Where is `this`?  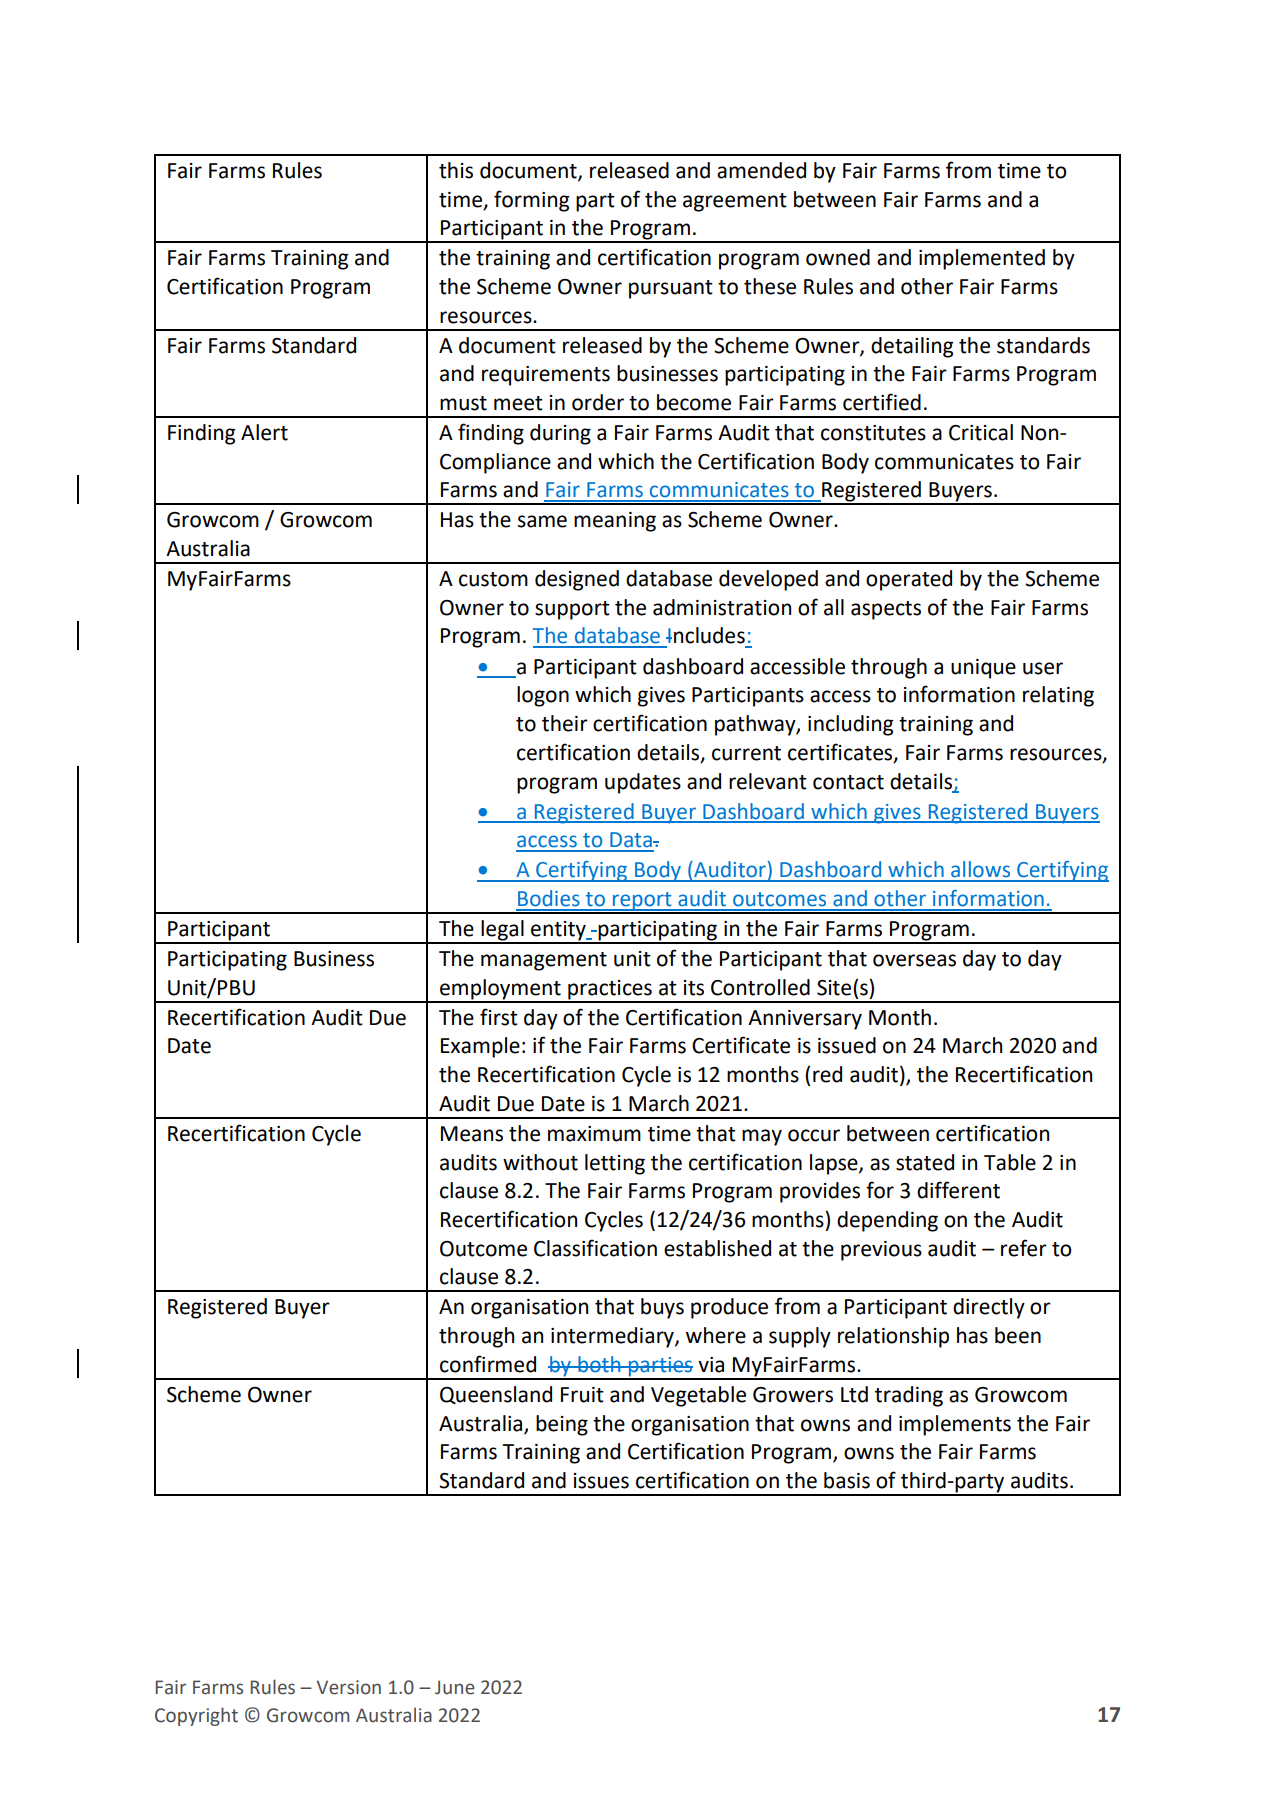 this is located at coordinates (456, 170).
